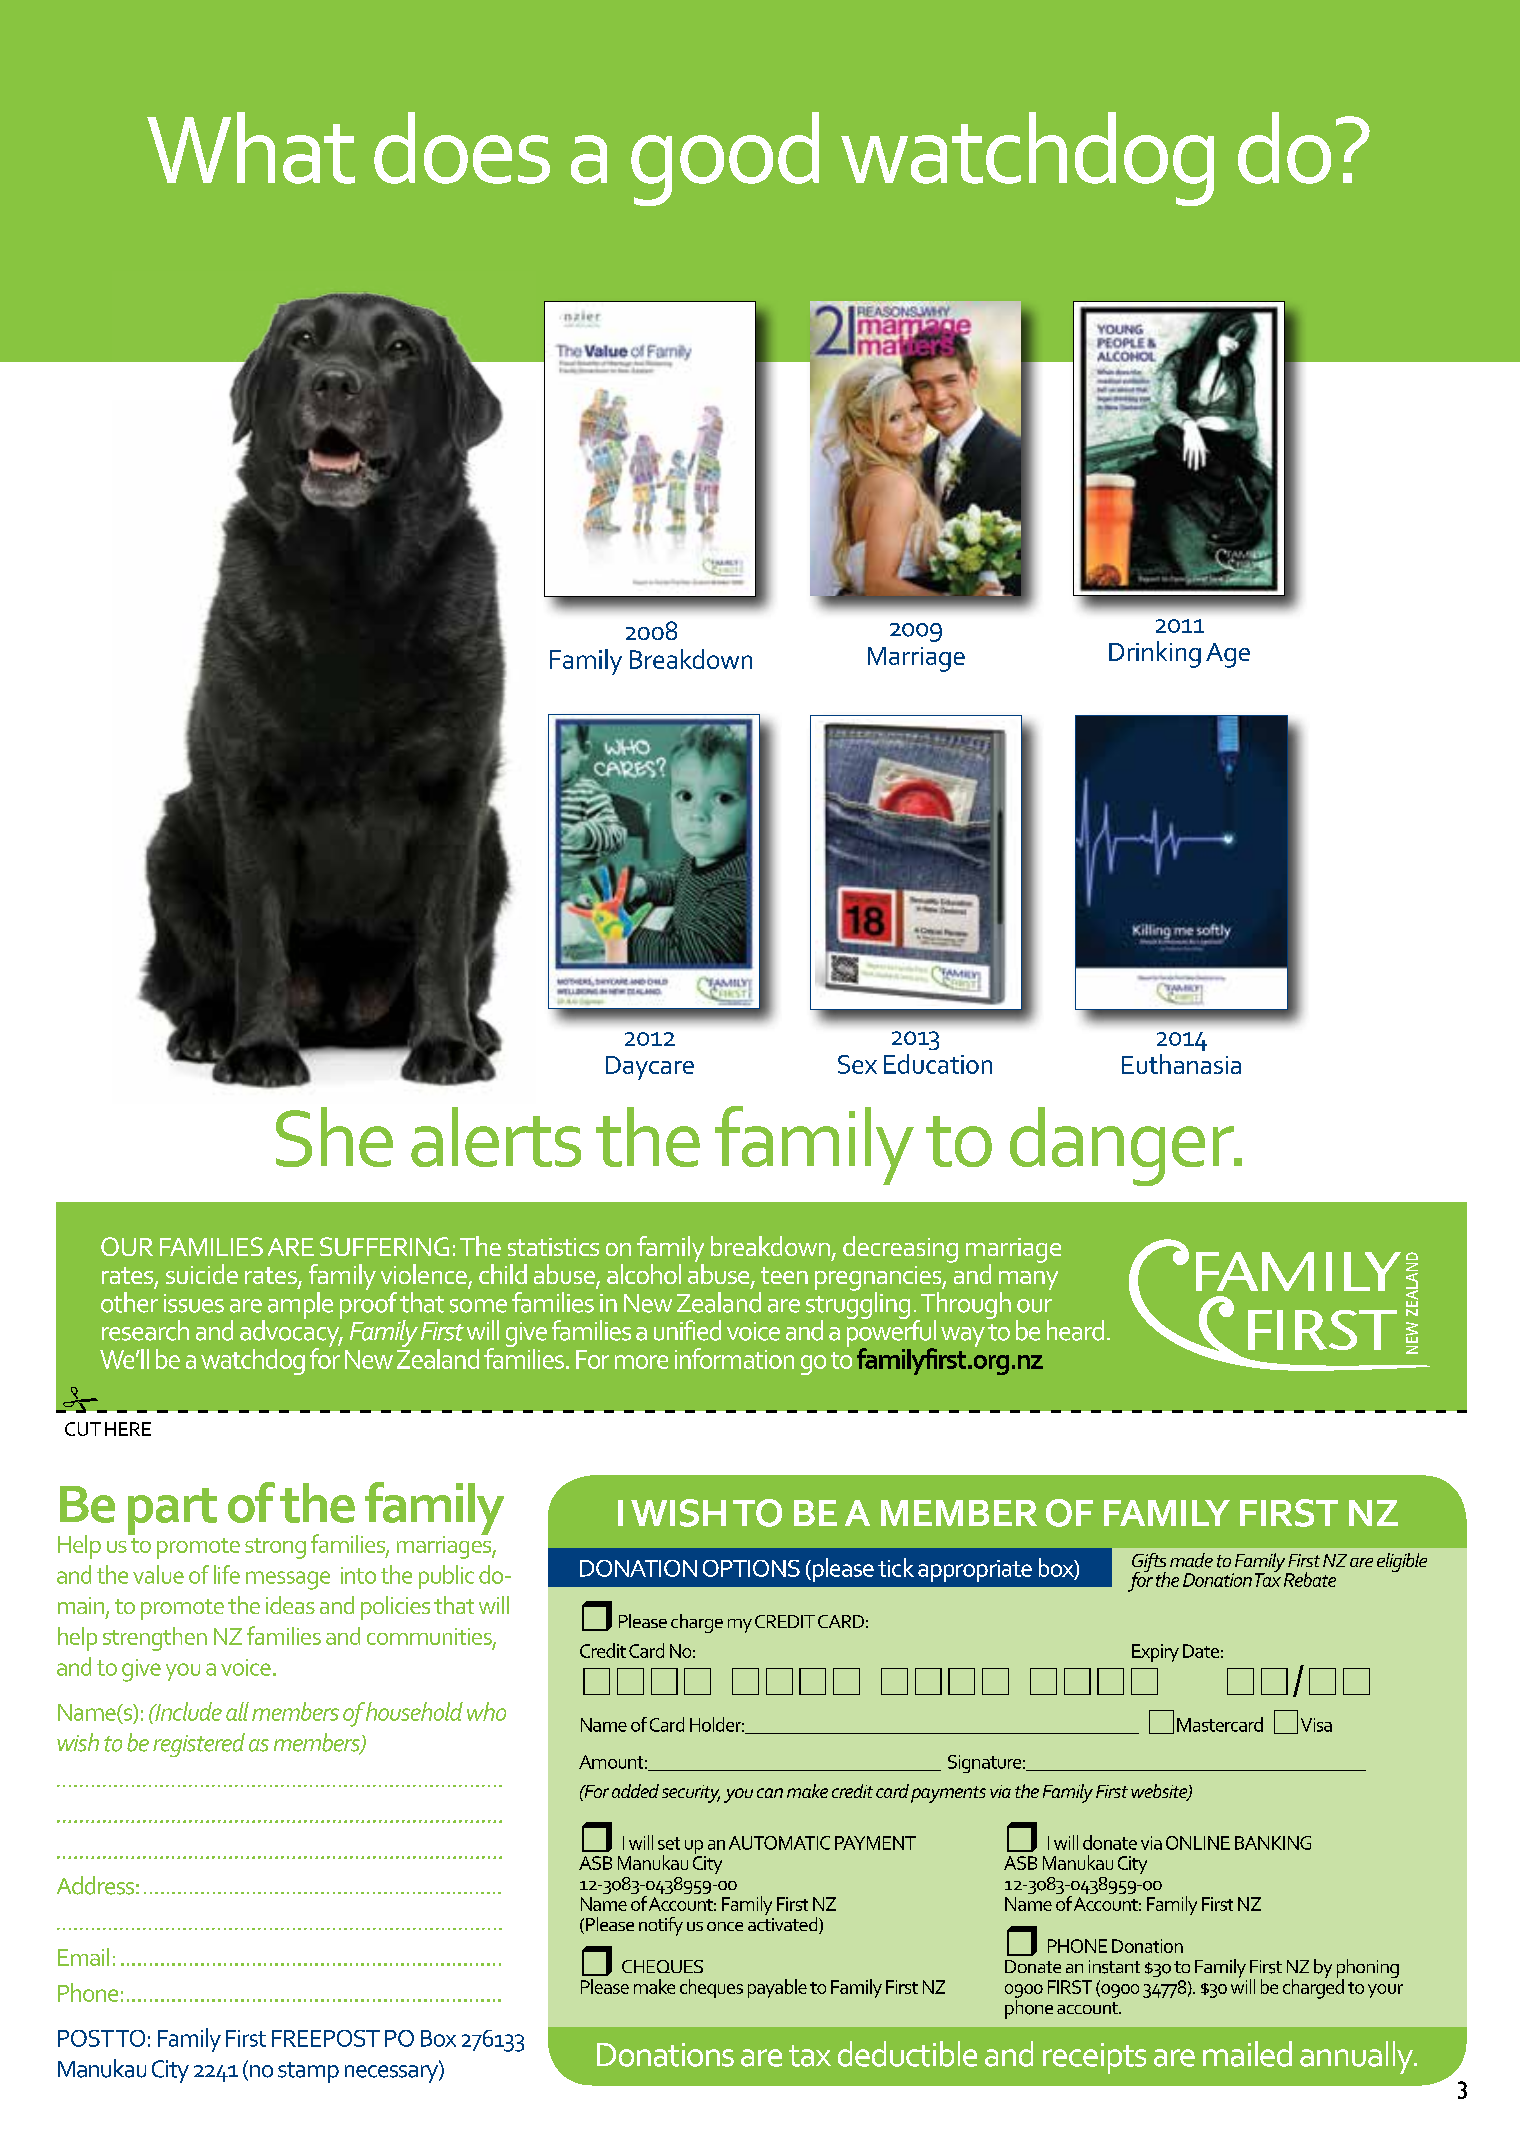 This page has width=1520, height=2150. What do you see at coordinates (857, 1064) in the page?
I see `Sex` at bounding box center [857, 1064].
